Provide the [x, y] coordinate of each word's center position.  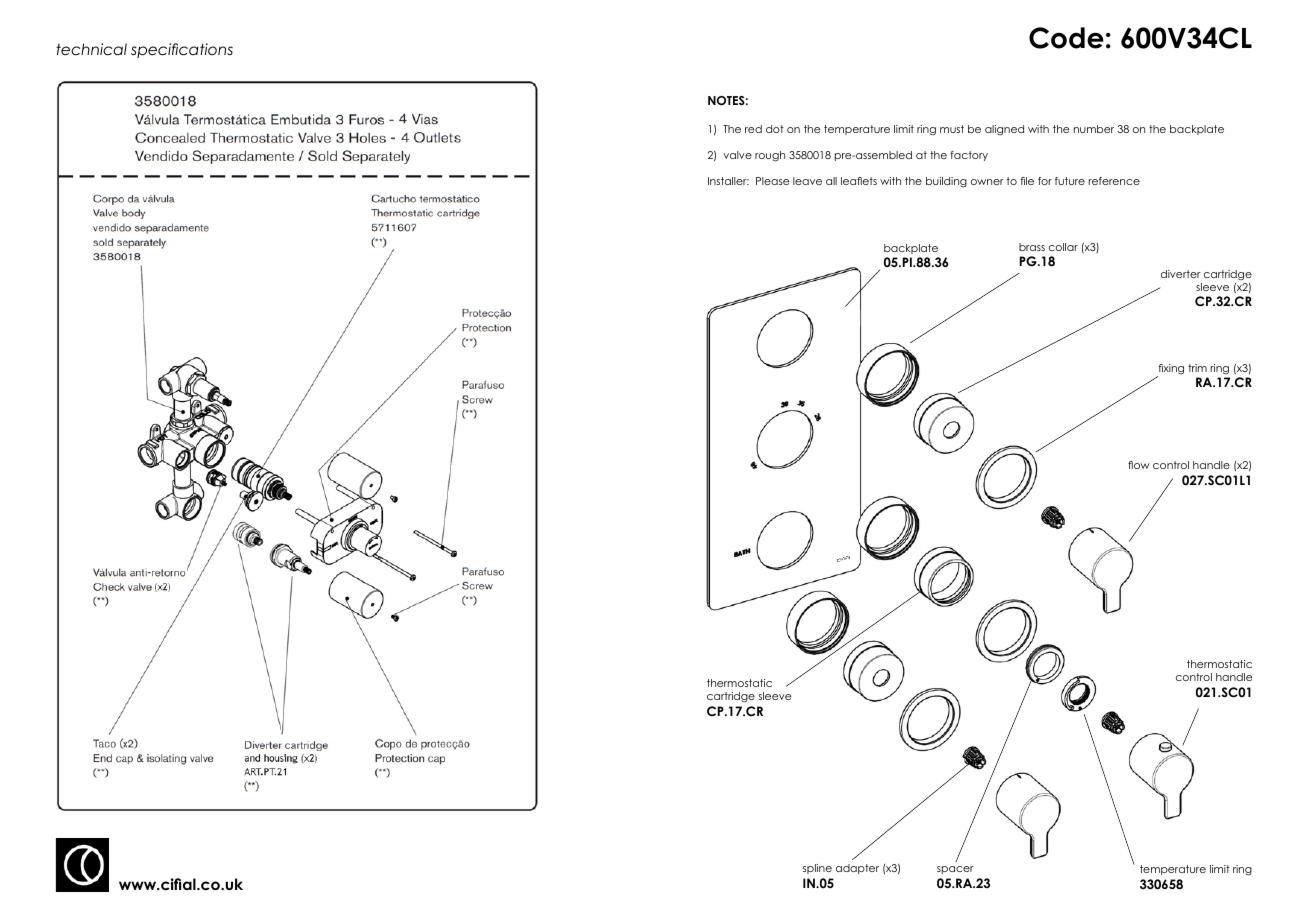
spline [817, 869]
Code [1066, 38]
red [753, 129]
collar [1063, 247]
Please [772, 181]
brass [1032, 247]
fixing [1170, 370]
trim [1197, 368]
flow [1139, 465]
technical [91, 49]
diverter [1181, 274]
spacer [955, 870]
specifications [182, 50]
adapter [857, 869]
